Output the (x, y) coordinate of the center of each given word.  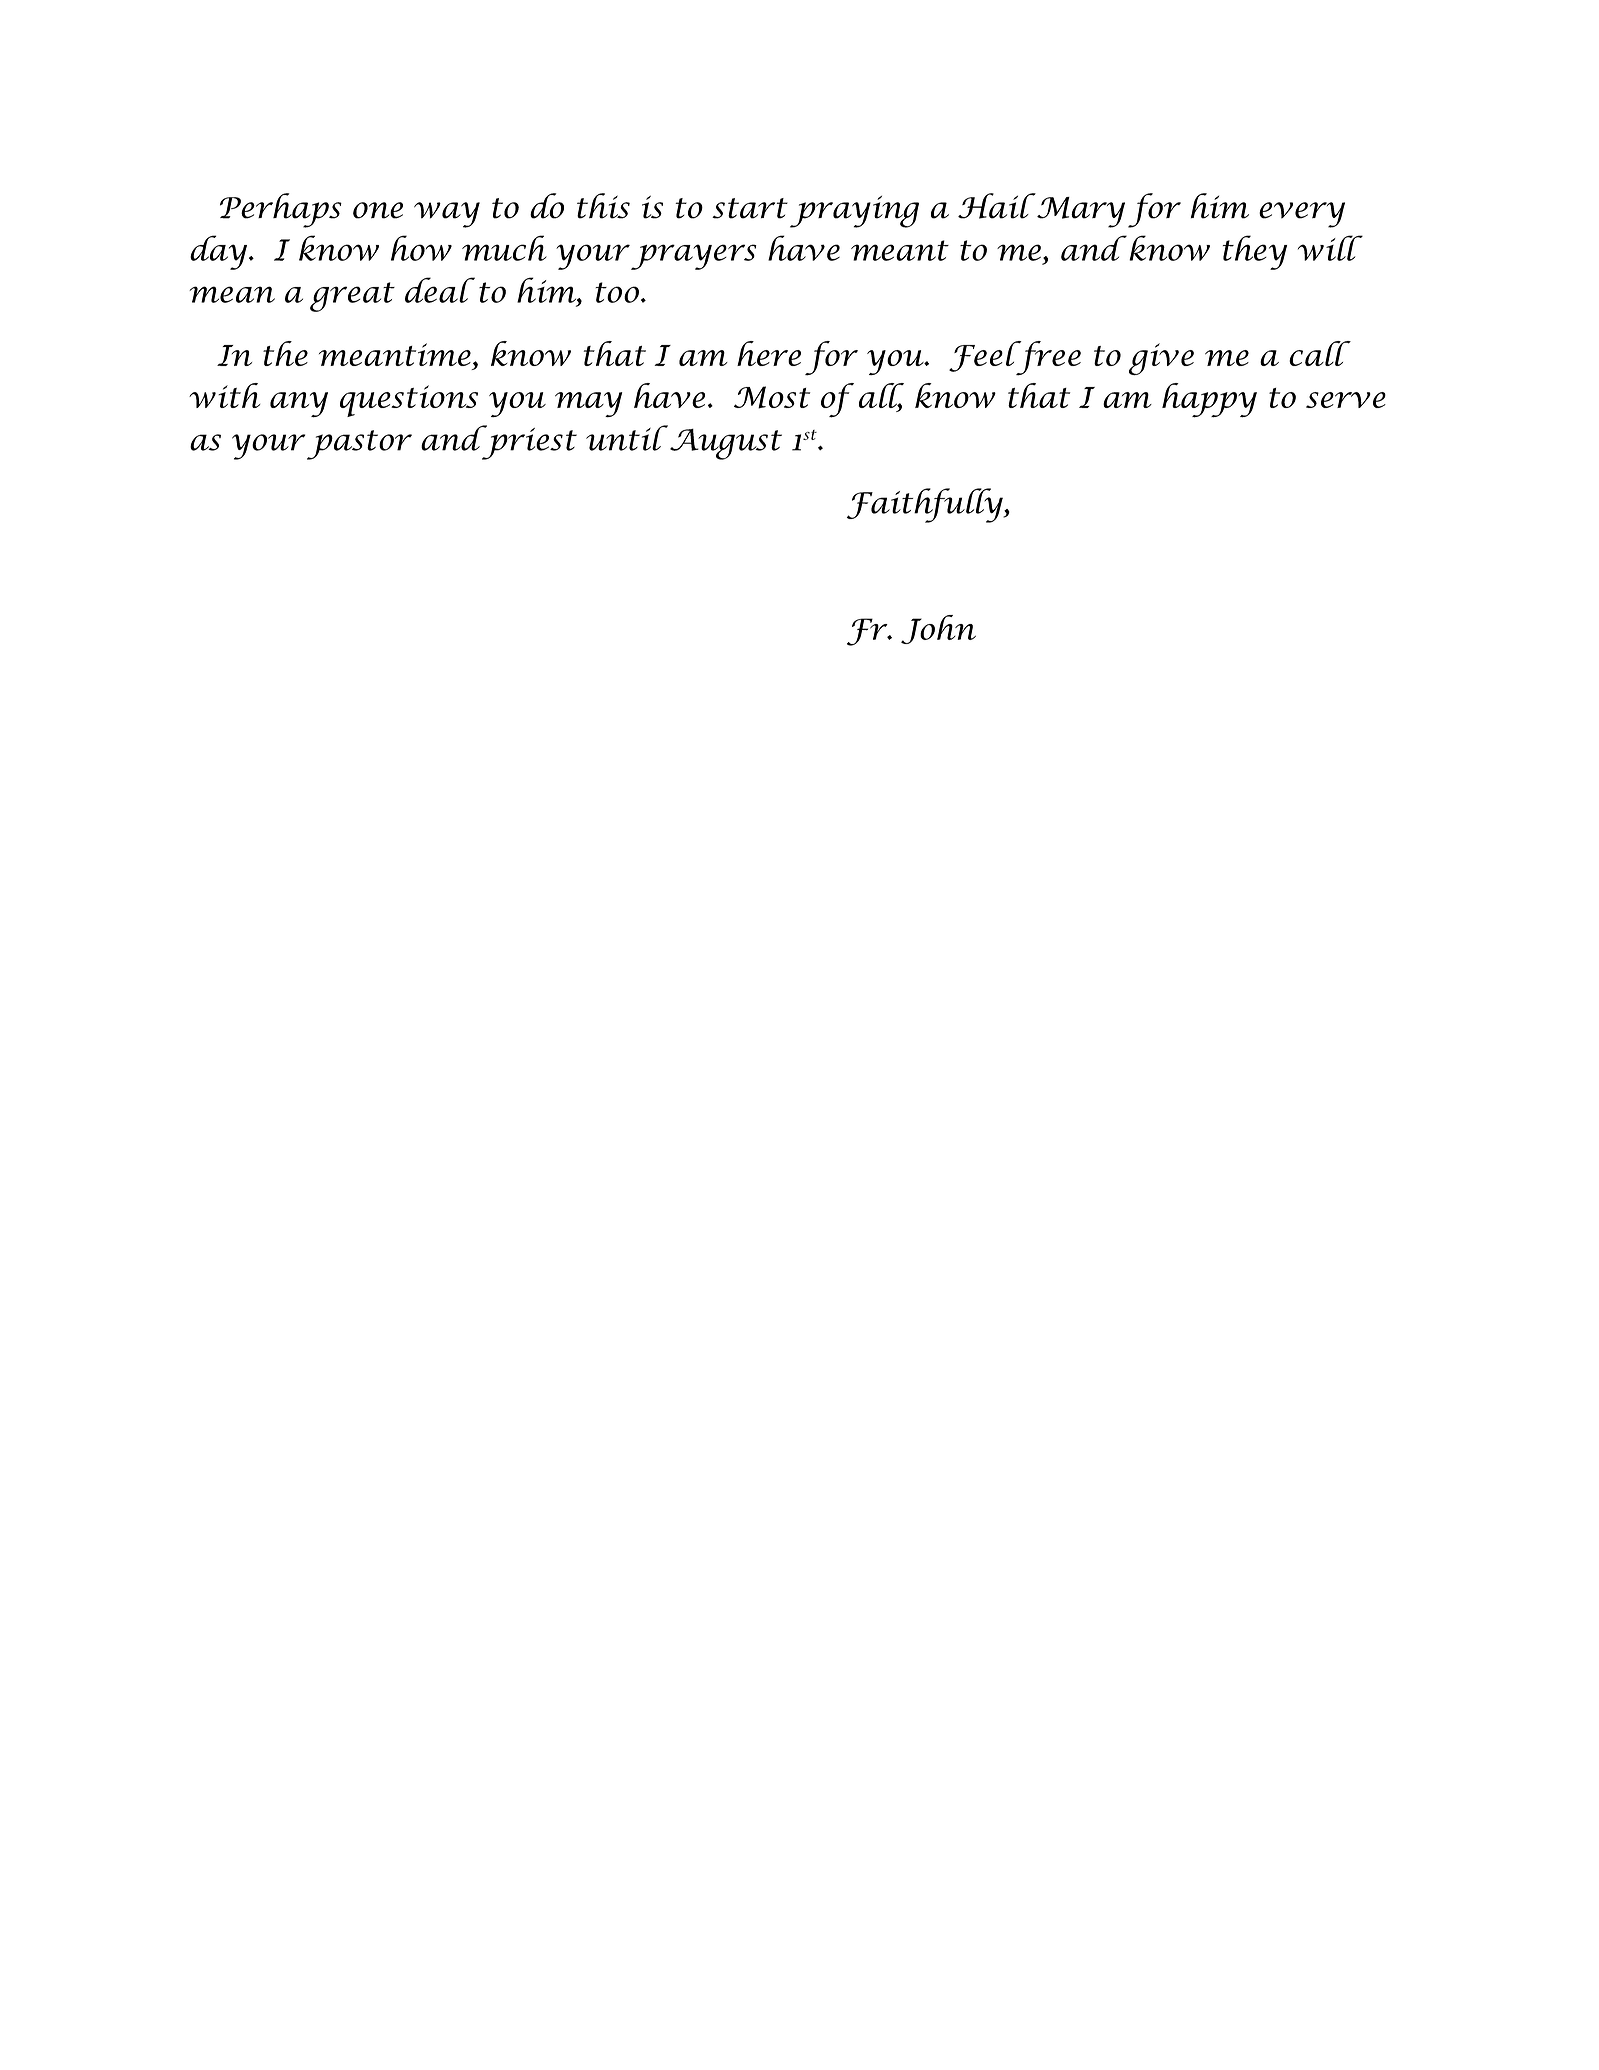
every (1302, 215)
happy (1209, 400)
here (769, 353)
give (1161, 359)
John (938, 629)
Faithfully (926, 505)
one (378, 210)
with (224, 395)
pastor (359, 445)
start (750, 208)
